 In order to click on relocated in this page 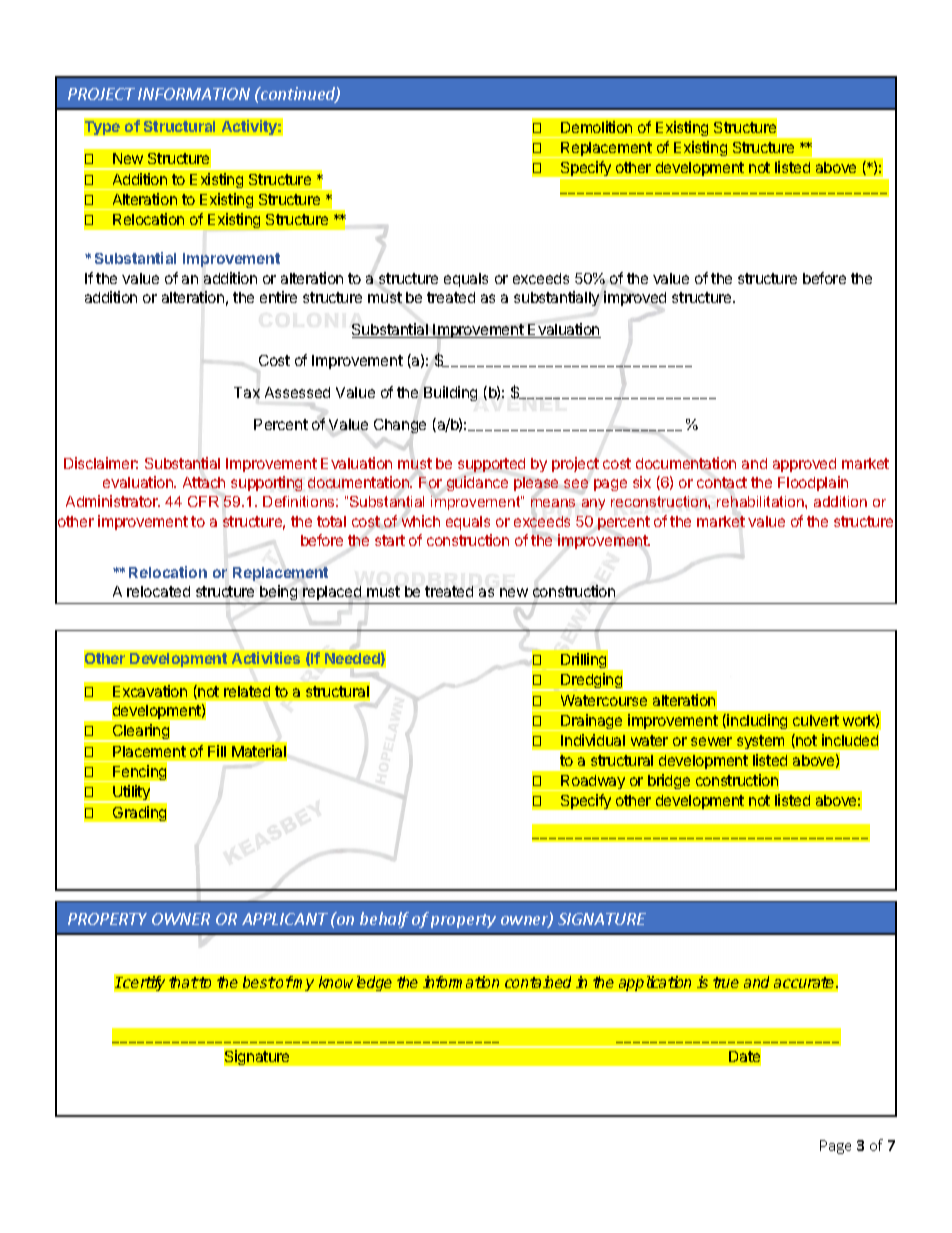, I will do `click(158, 591)`.
